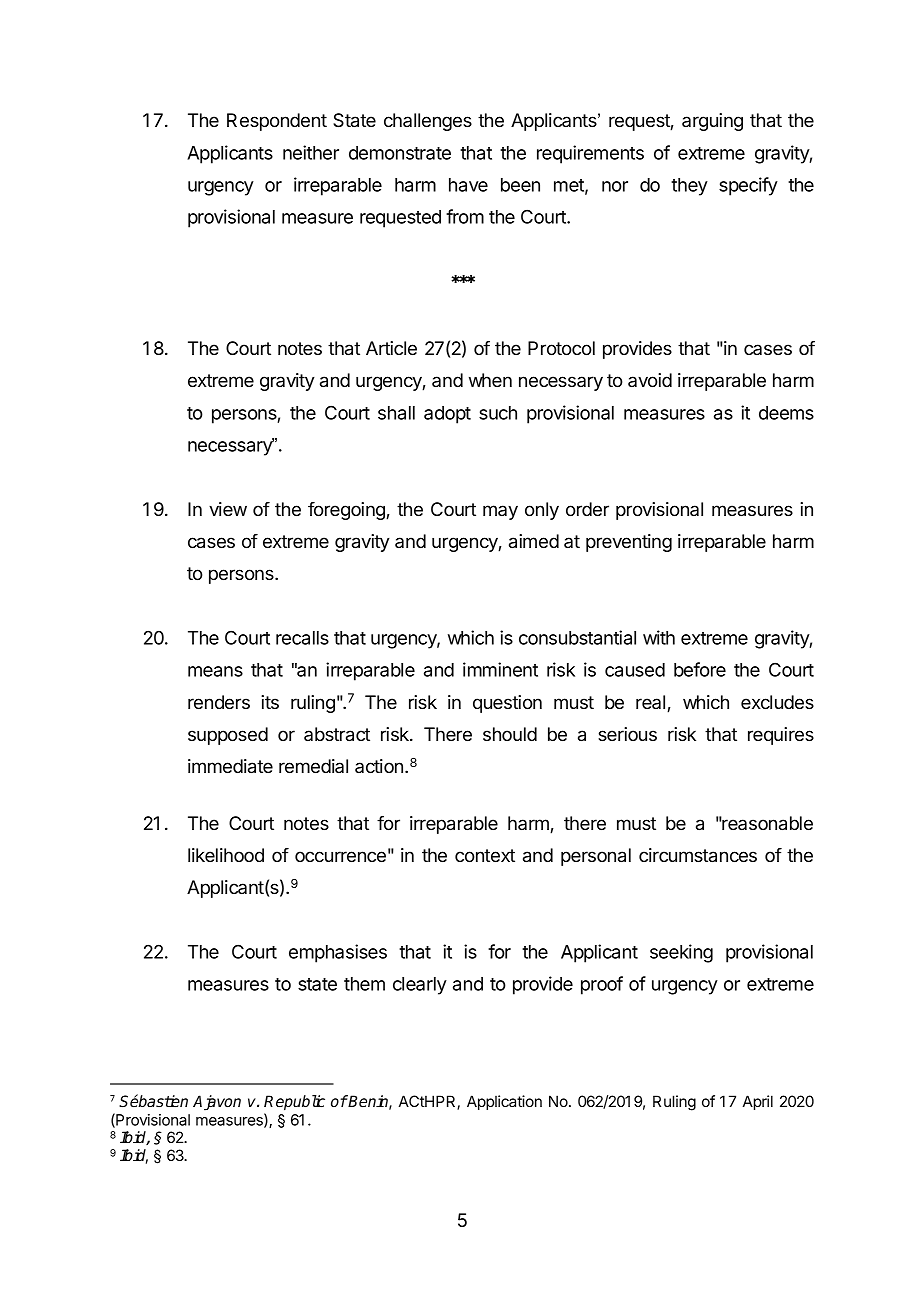  Describe the element at coordinates (712, 122) in the image. I see `arguing` at that location.
